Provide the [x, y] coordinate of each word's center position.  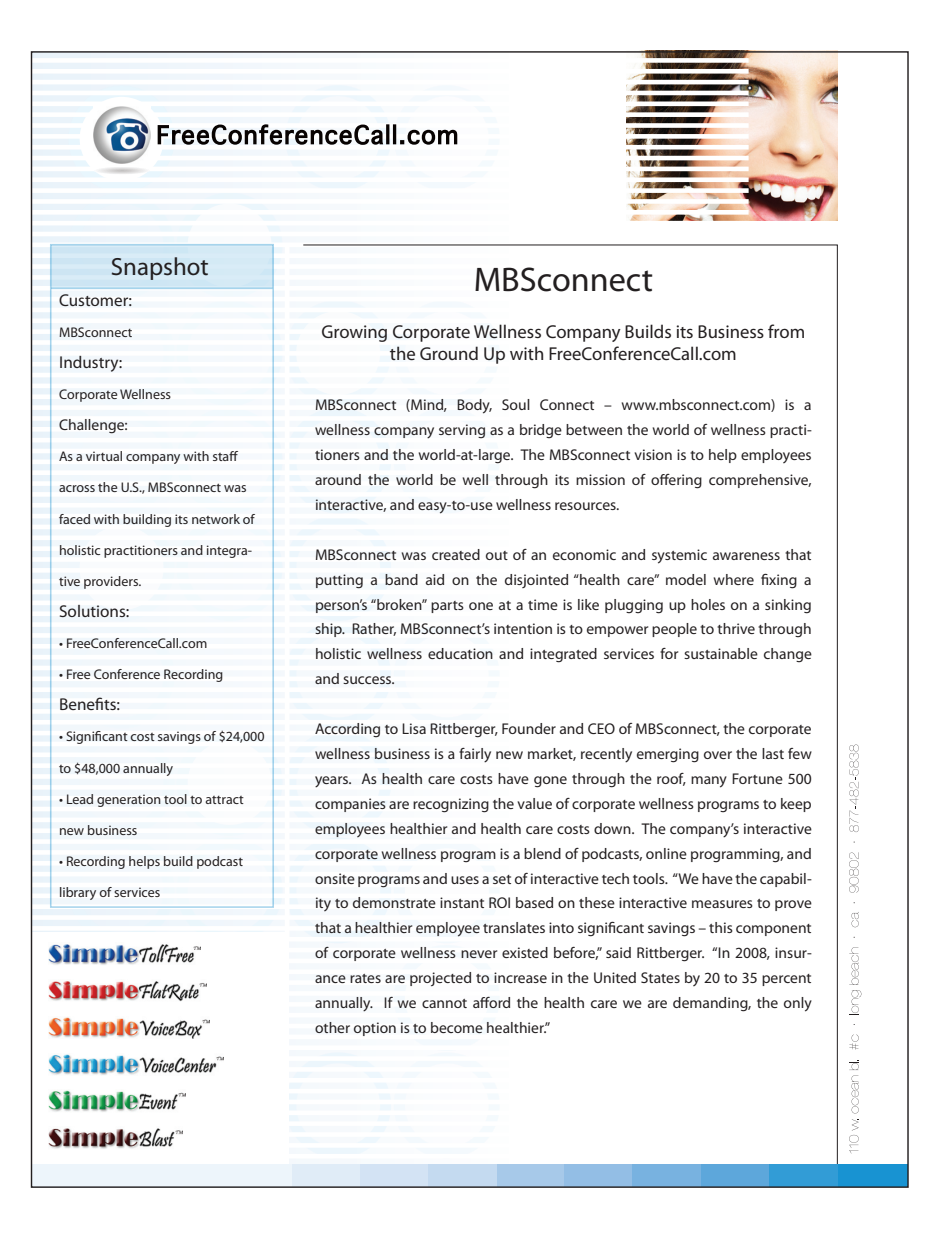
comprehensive [760, 481]
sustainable [721, 653]
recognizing [451, 805]
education [460, 653]
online [666, 853]
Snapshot [160, 268]
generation [129, 800]
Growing [354, 333]
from [786, 331]
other [332, 1027]
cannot [444, 1003]
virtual [104, 456]
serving [462, 431]
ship [329, 630]
